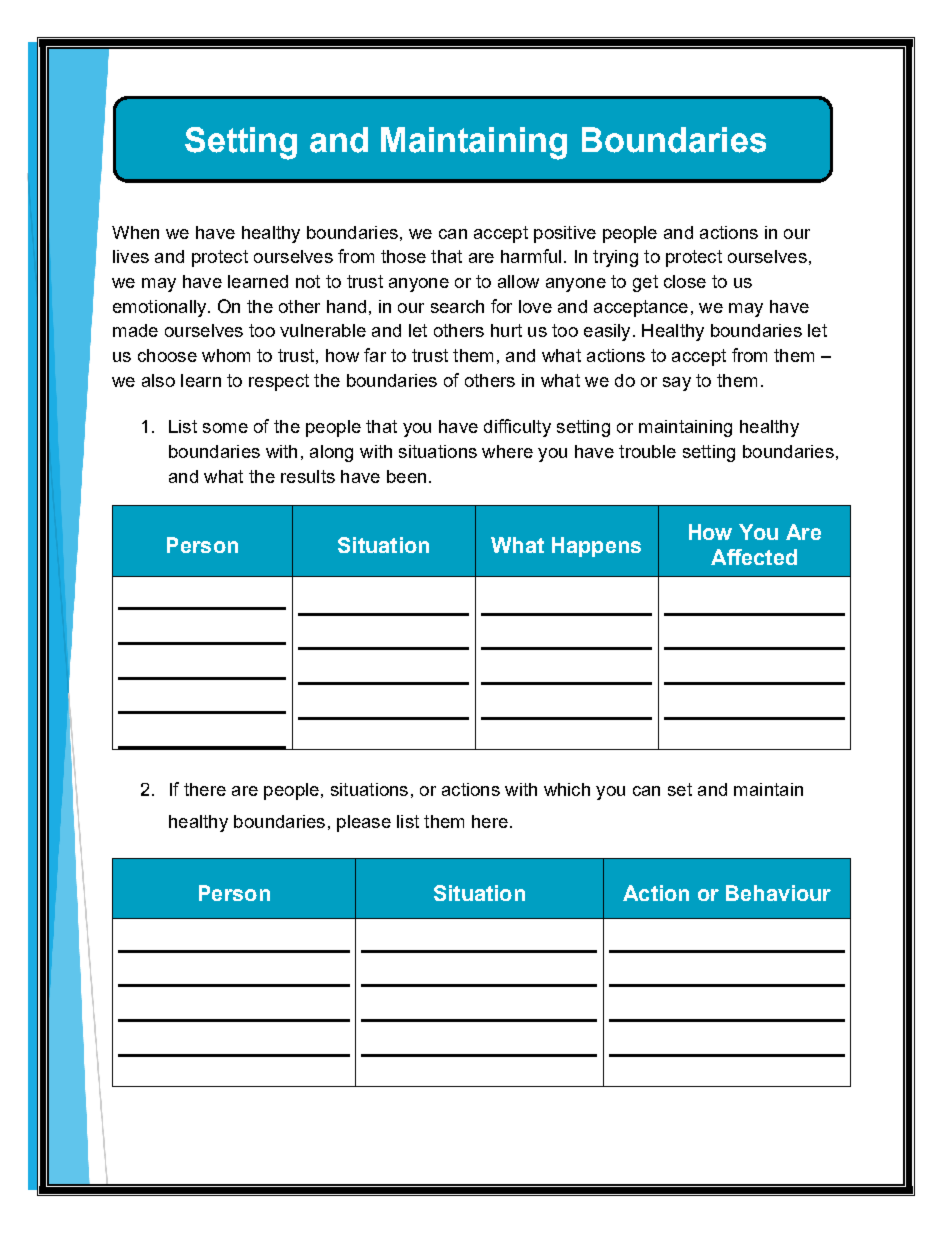 Image resolution: width=952 pixels, height=1233 pixels. Describe the element at coordinates (225, 428) in the image. I see `some` at that location.
